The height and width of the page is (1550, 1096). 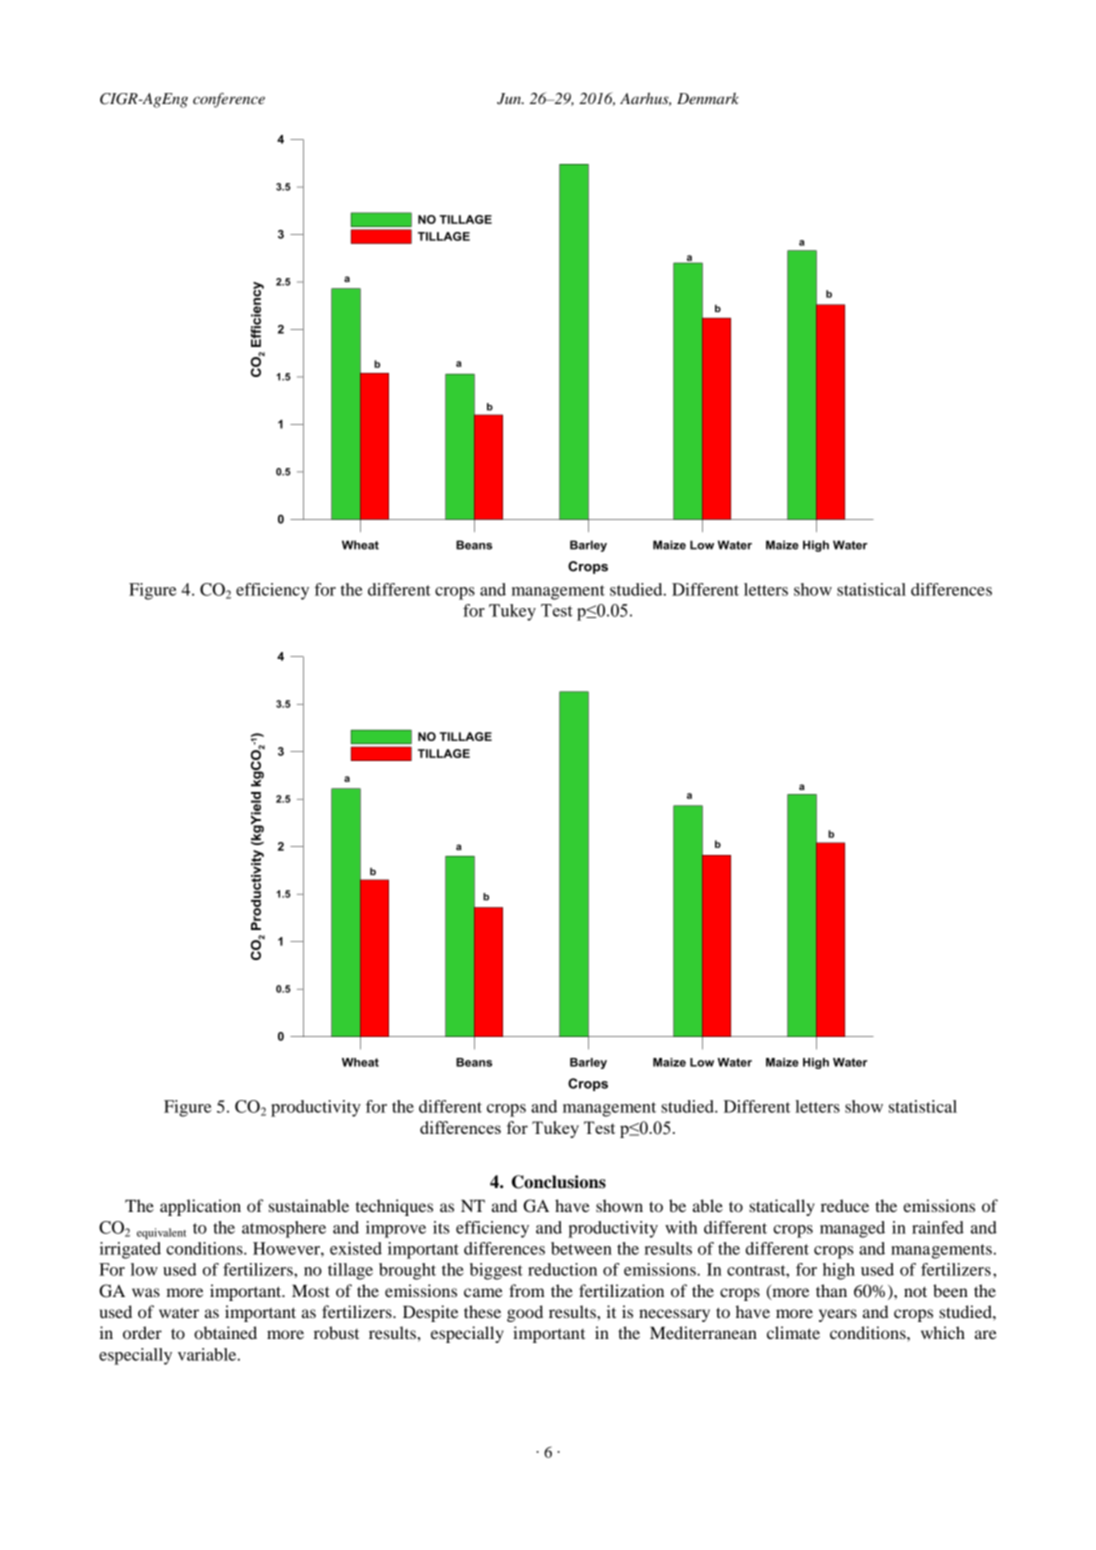 I want to click on Jun, so click(x=510, y=99).
